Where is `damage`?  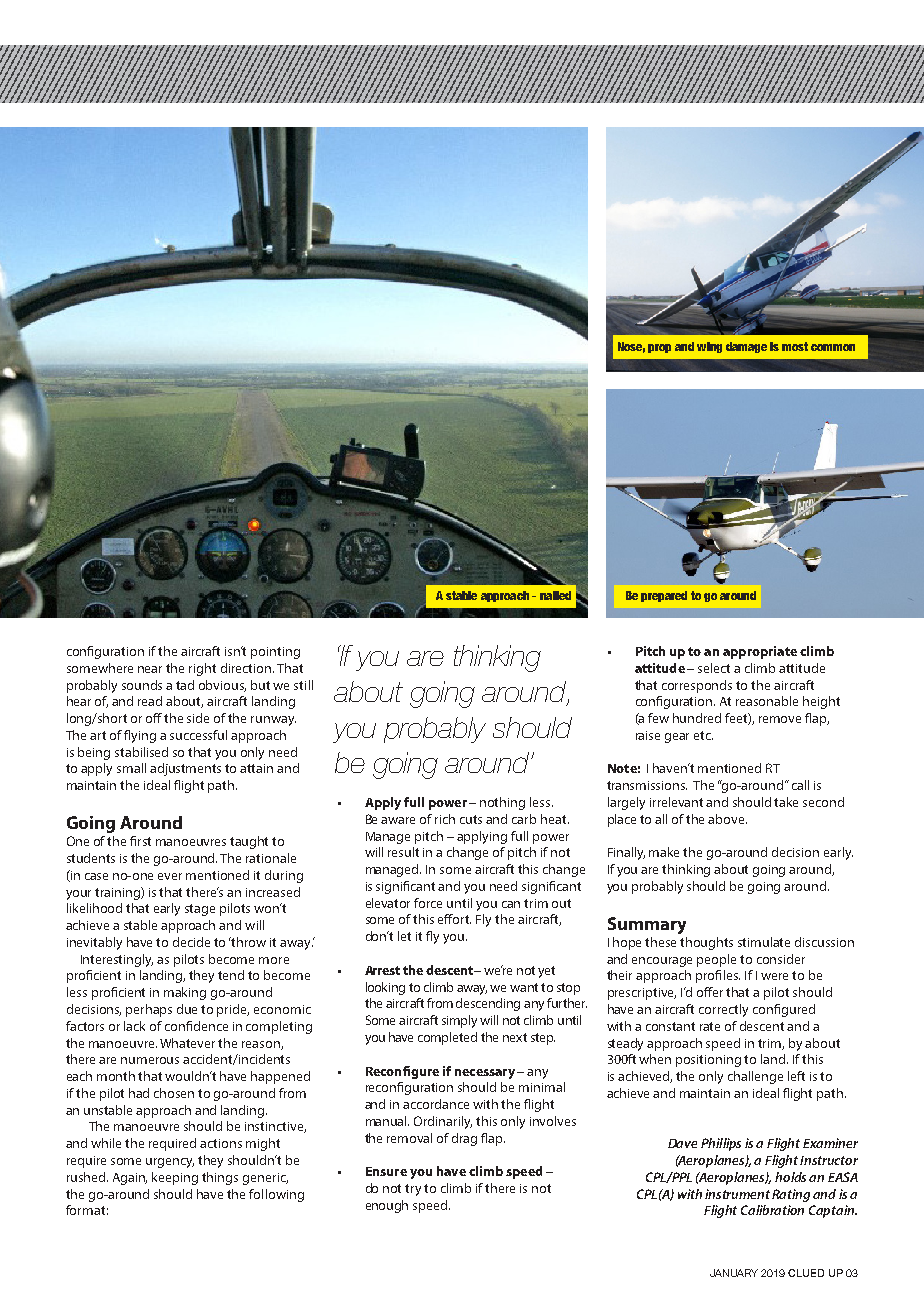 damage is located at coordinates (746, 347).
